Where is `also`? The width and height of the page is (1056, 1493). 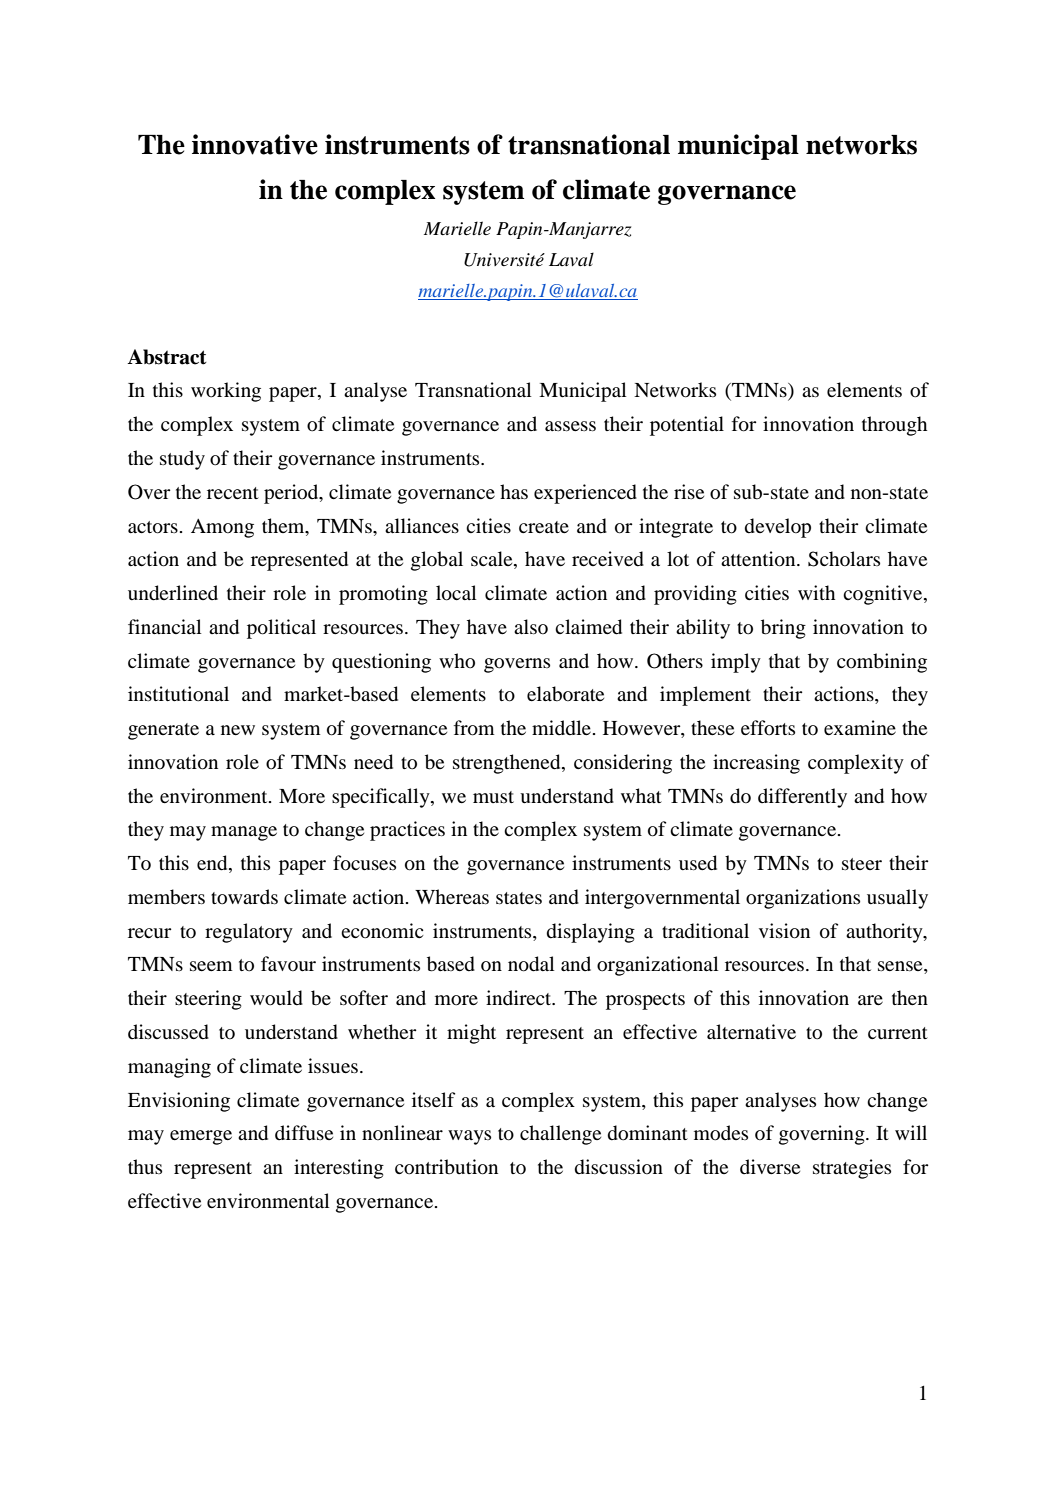
also is located at coordinates (531, 626).
